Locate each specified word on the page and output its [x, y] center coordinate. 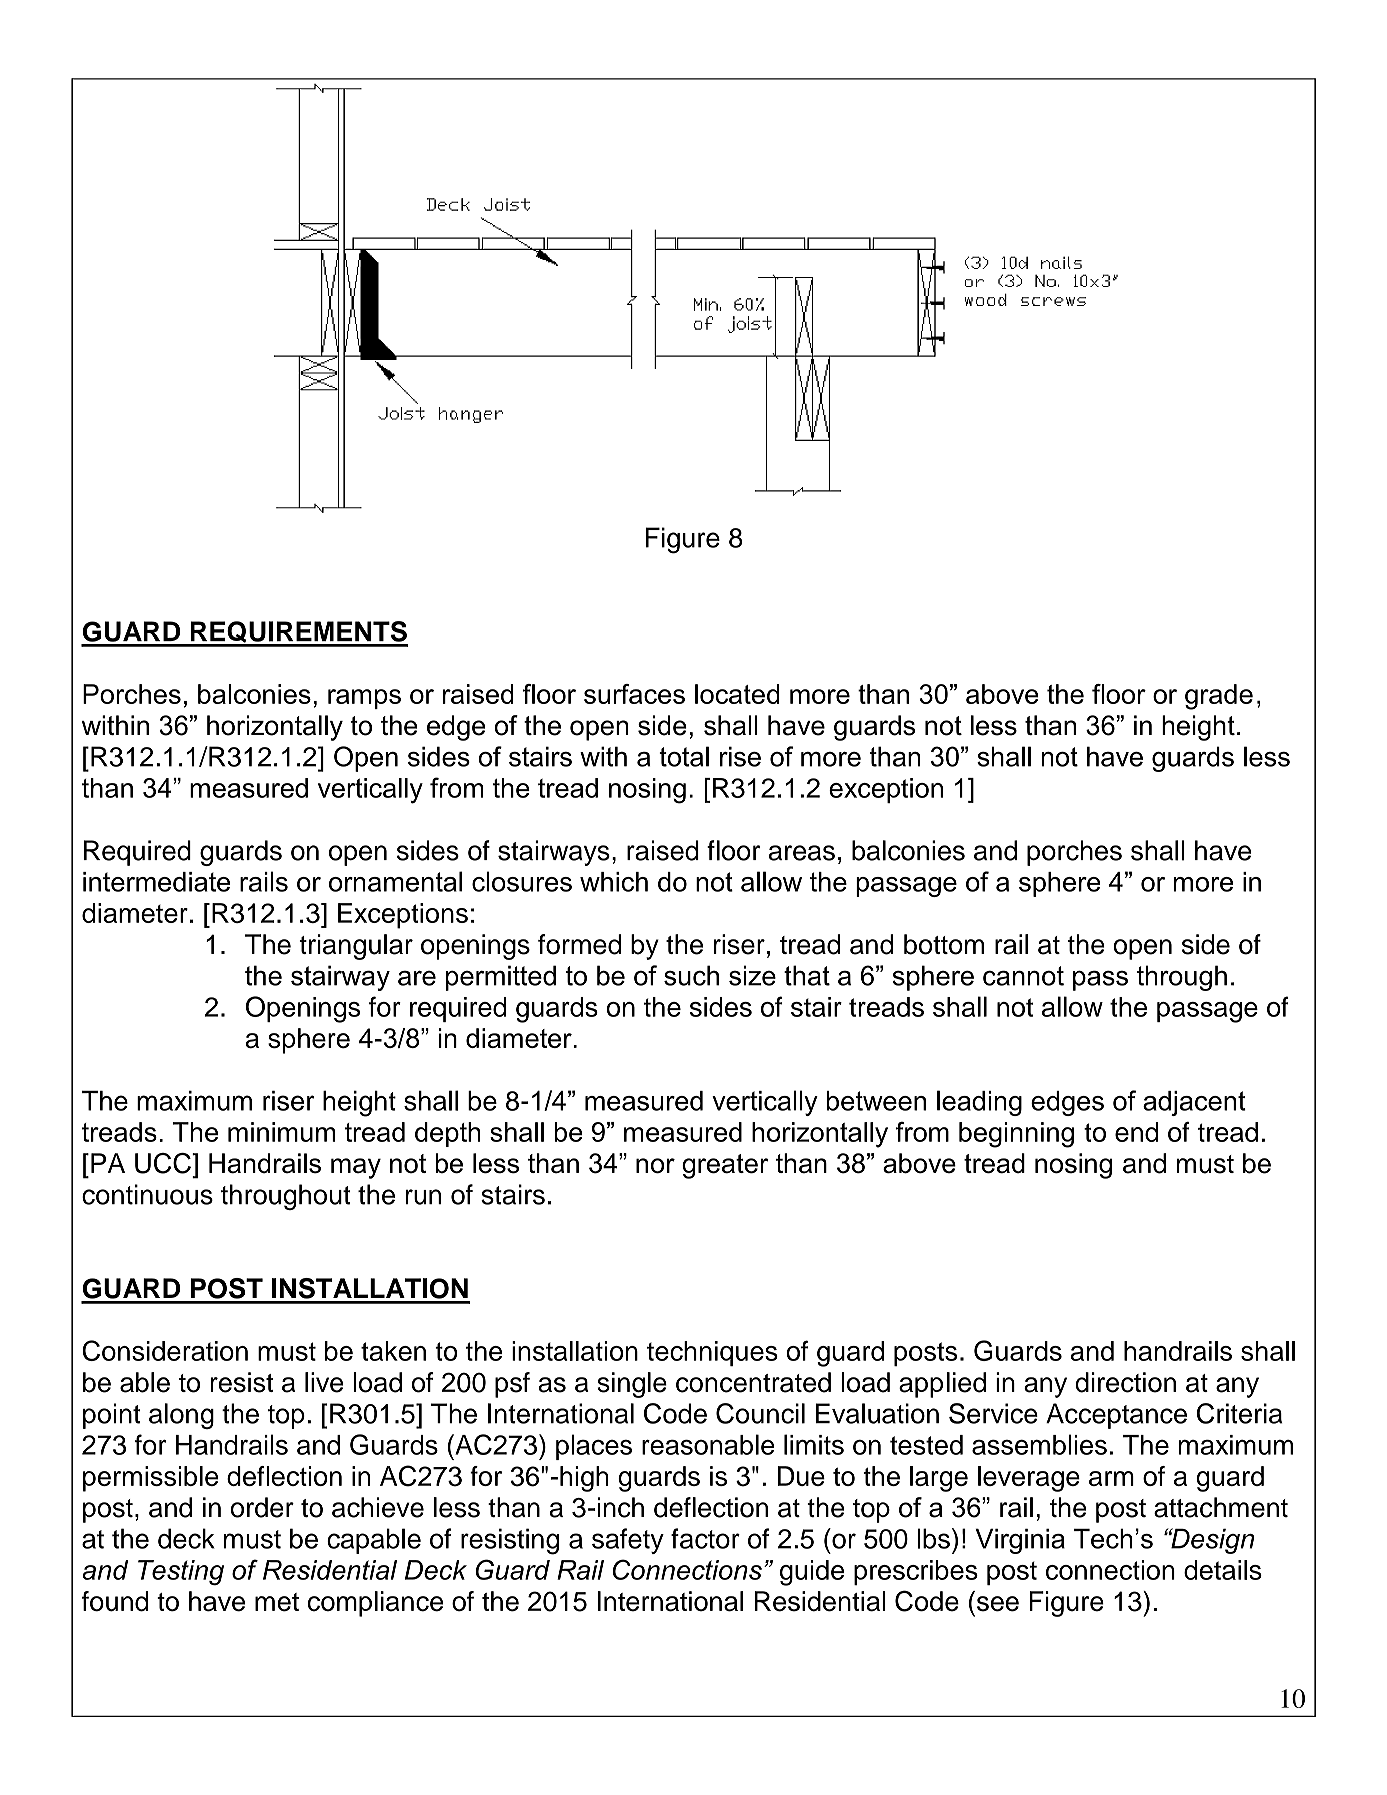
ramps [364, 699]
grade [1219, 697]
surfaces [634, 694]
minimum [281, 1132]
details [1223, 1570]
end [1136, 1132]
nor [655, 1166]
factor [705, 1538]
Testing [181, 1572]
